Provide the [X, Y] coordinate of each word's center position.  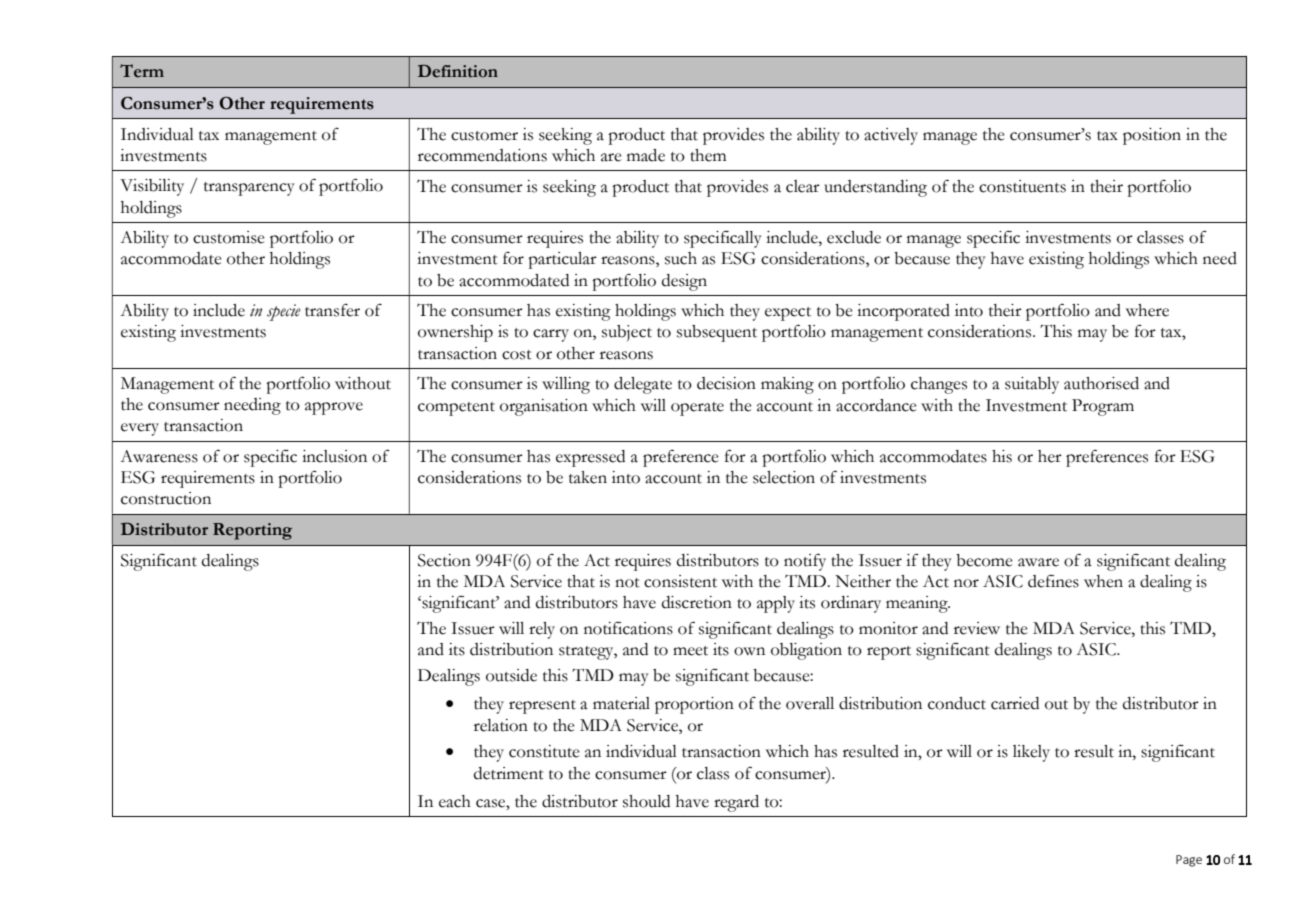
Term [142, 71]
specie [284, 312]
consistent [680, 581]
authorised [1101, 383]
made [646, 155]
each [455, 801]
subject [627, 333]
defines [1053, 581]
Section [444, 560]
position [1152, 136]
